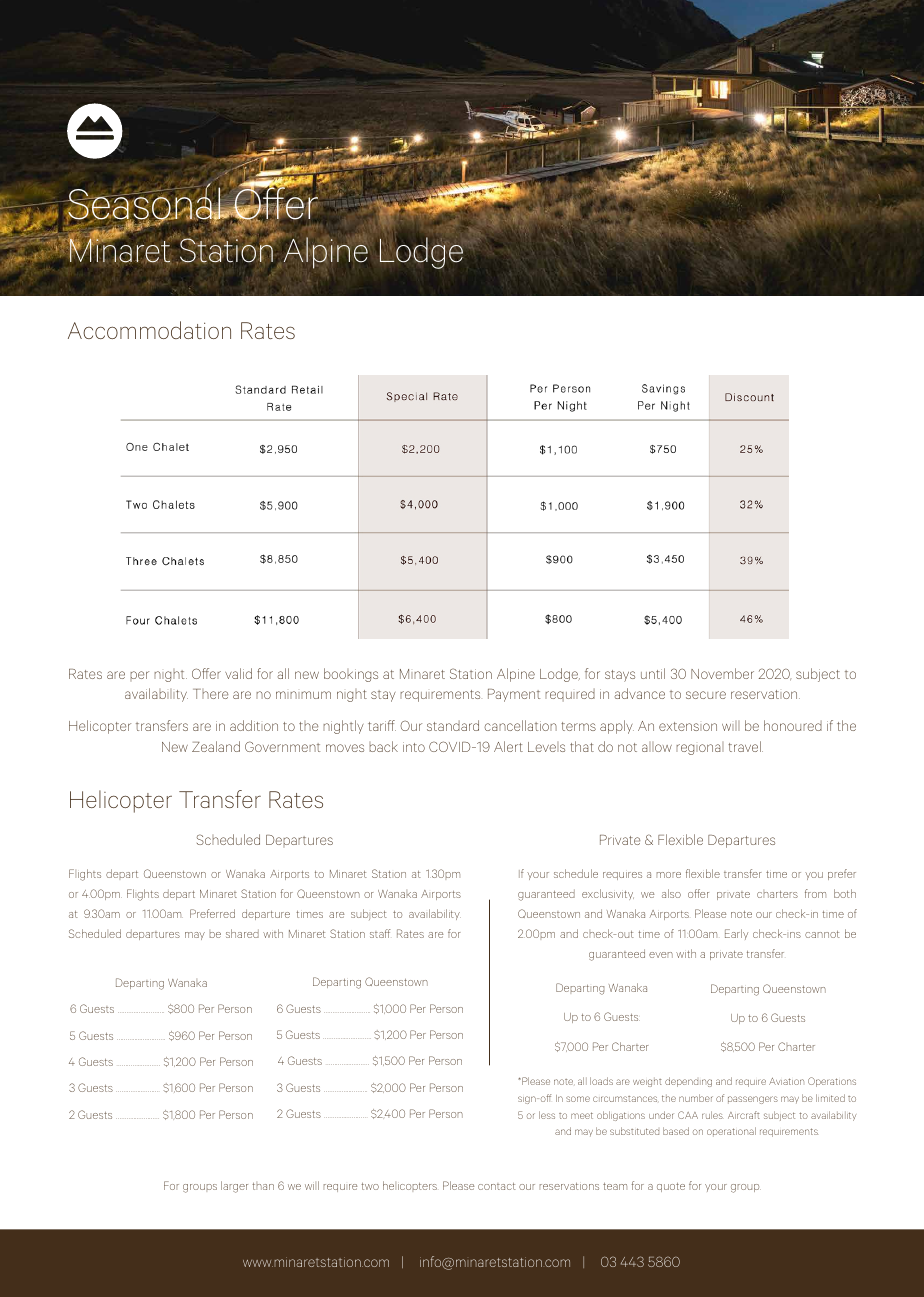 Image resolution: width=924 pixels, height=1297 pixels. I want to click on exclusivity, so click(608, 894).
